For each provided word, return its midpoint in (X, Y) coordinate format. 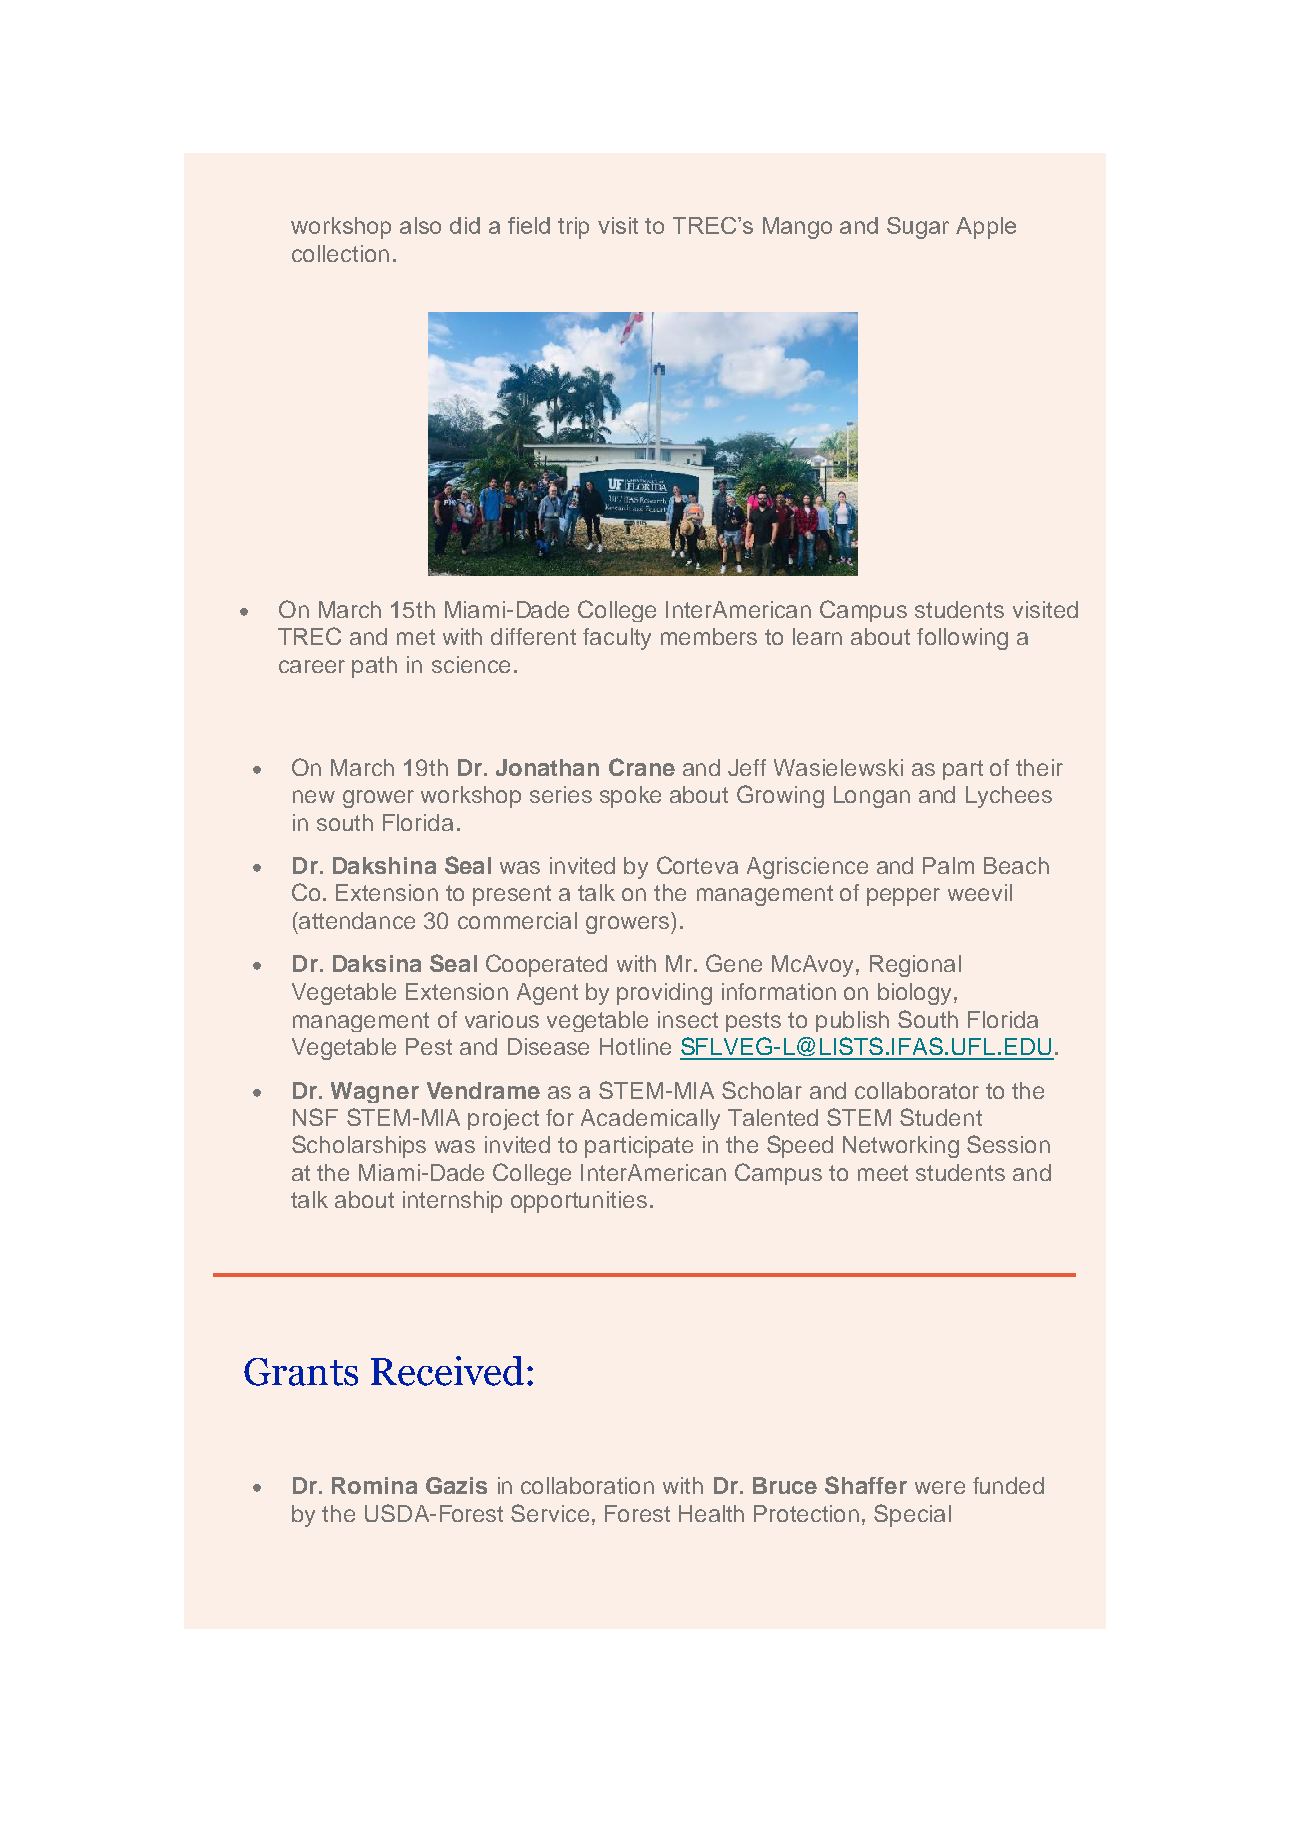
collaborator (917, 1090)
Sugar (918, 228)
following (962, 639)
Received (447, 1371)
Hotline (635, 1046)
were (940, 1487)
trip (573, 228)
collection (340, 253)
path (374, 667)
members (709, 636)
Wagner (375, 1092)
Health (711, 1513)
